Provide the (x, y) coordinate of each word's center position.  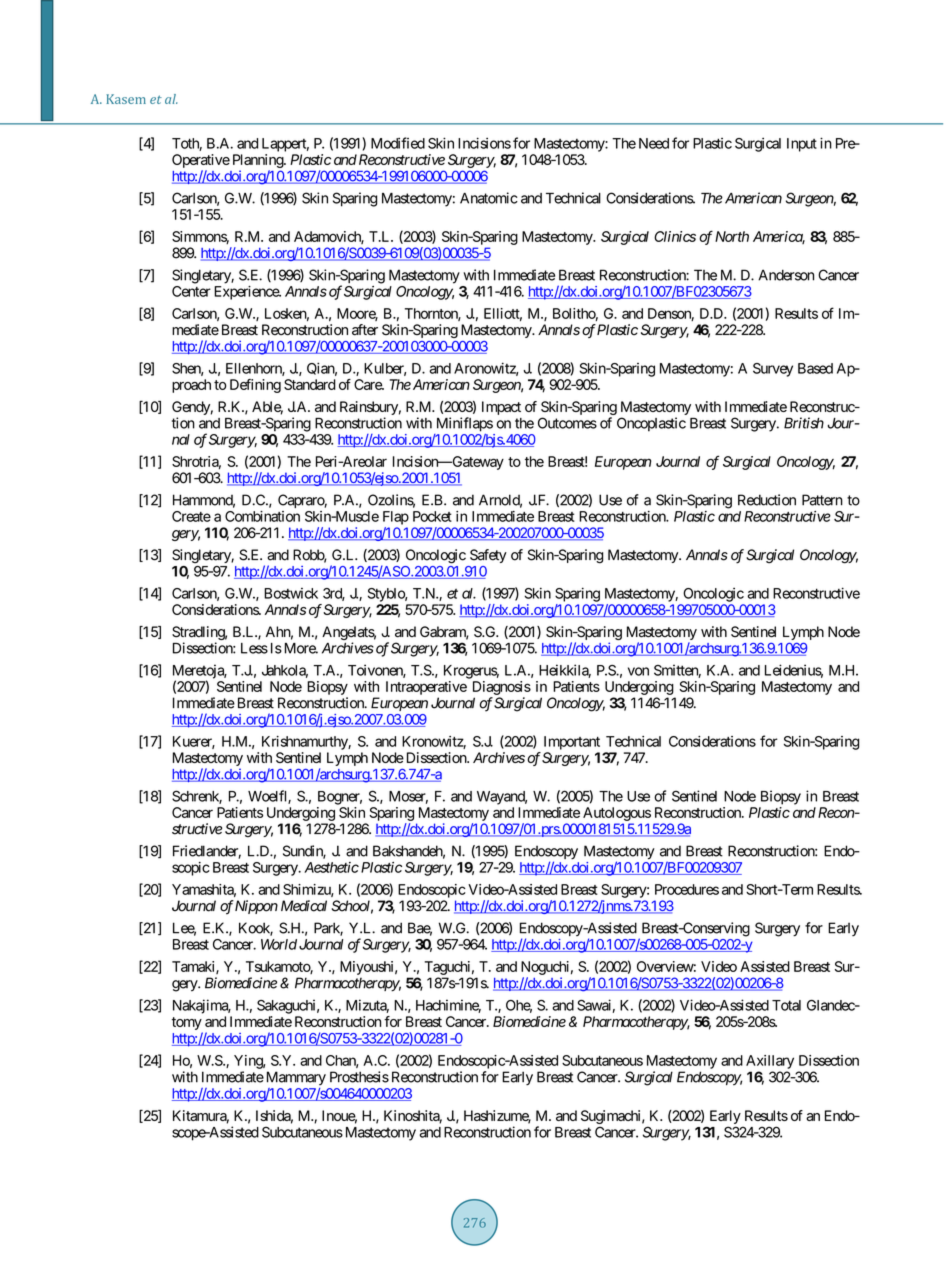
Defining (255, 386)
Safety (488, 556)
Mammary (294, 1078)
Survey (773, 370)
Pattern (822, 500)
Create (191, 516)
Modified (398, 143)
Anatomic (489, 198)
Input (802, 145)
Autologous (617, 814)
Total (786, 1005)
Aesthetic (331, 867)
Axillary (770, 1062)
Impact (501, 408)
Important (572, 743)
